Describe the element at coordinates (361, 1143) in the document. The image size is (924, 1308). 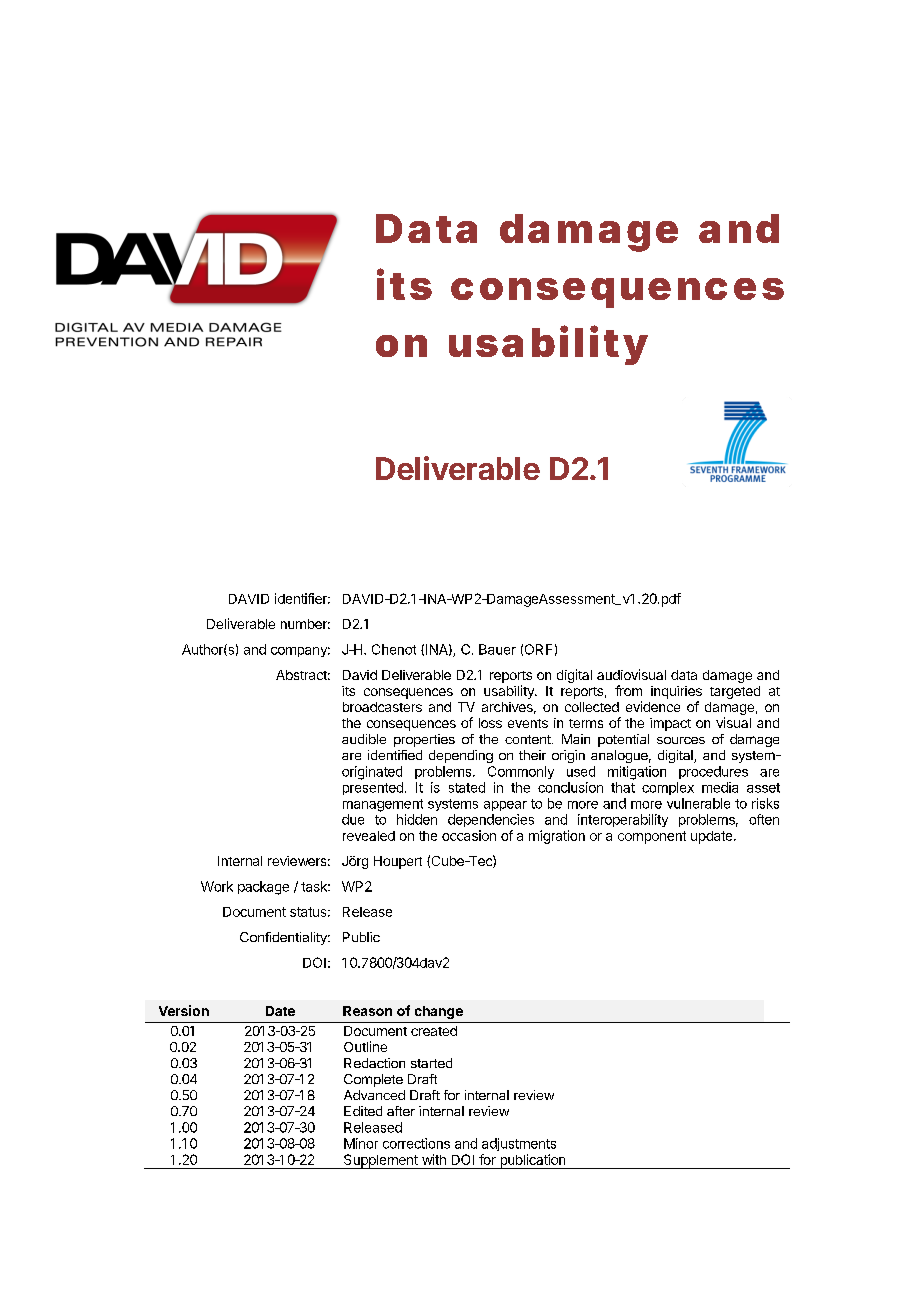
I see `Minor` at that location.
